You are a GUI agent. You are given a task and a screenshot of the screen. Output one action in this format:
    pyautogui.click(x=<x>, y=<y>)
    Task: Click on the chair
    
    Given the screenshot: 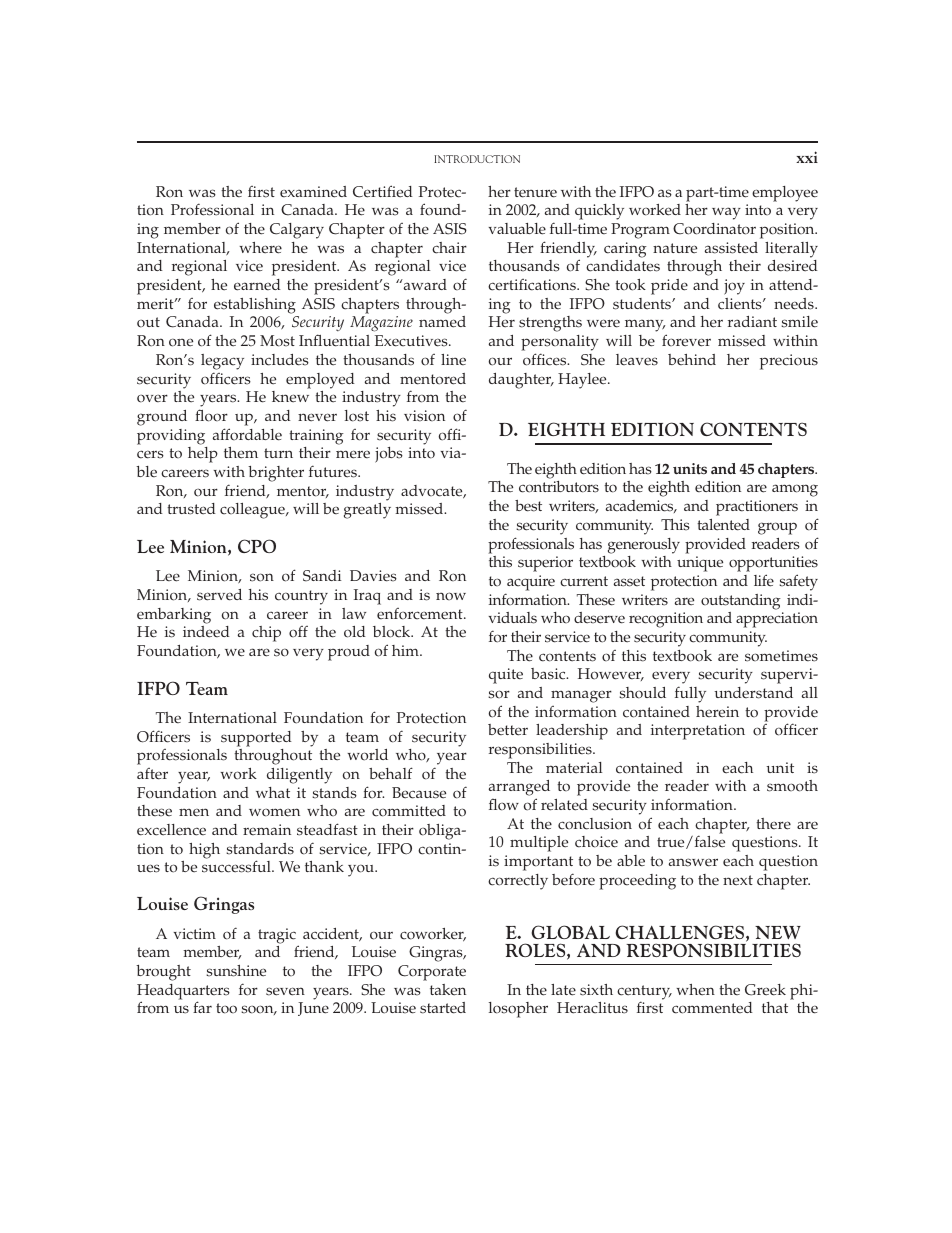 What is the action you would take?
    pyautogui.click(x=449, y=248)
